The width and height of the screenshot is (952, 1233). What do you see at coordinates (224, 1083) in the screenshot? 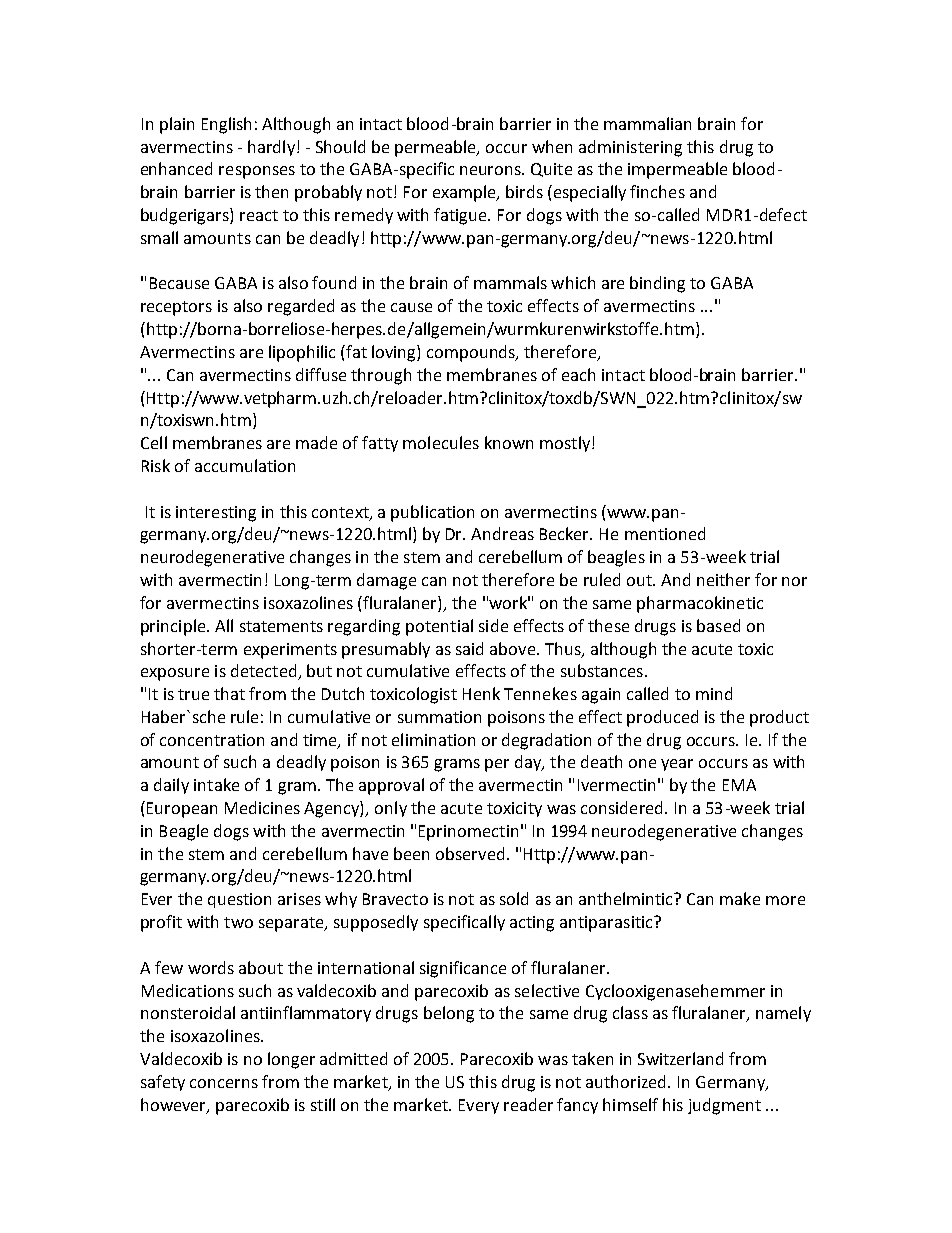
I see `concerns` at bounding box center [224, 1083].
